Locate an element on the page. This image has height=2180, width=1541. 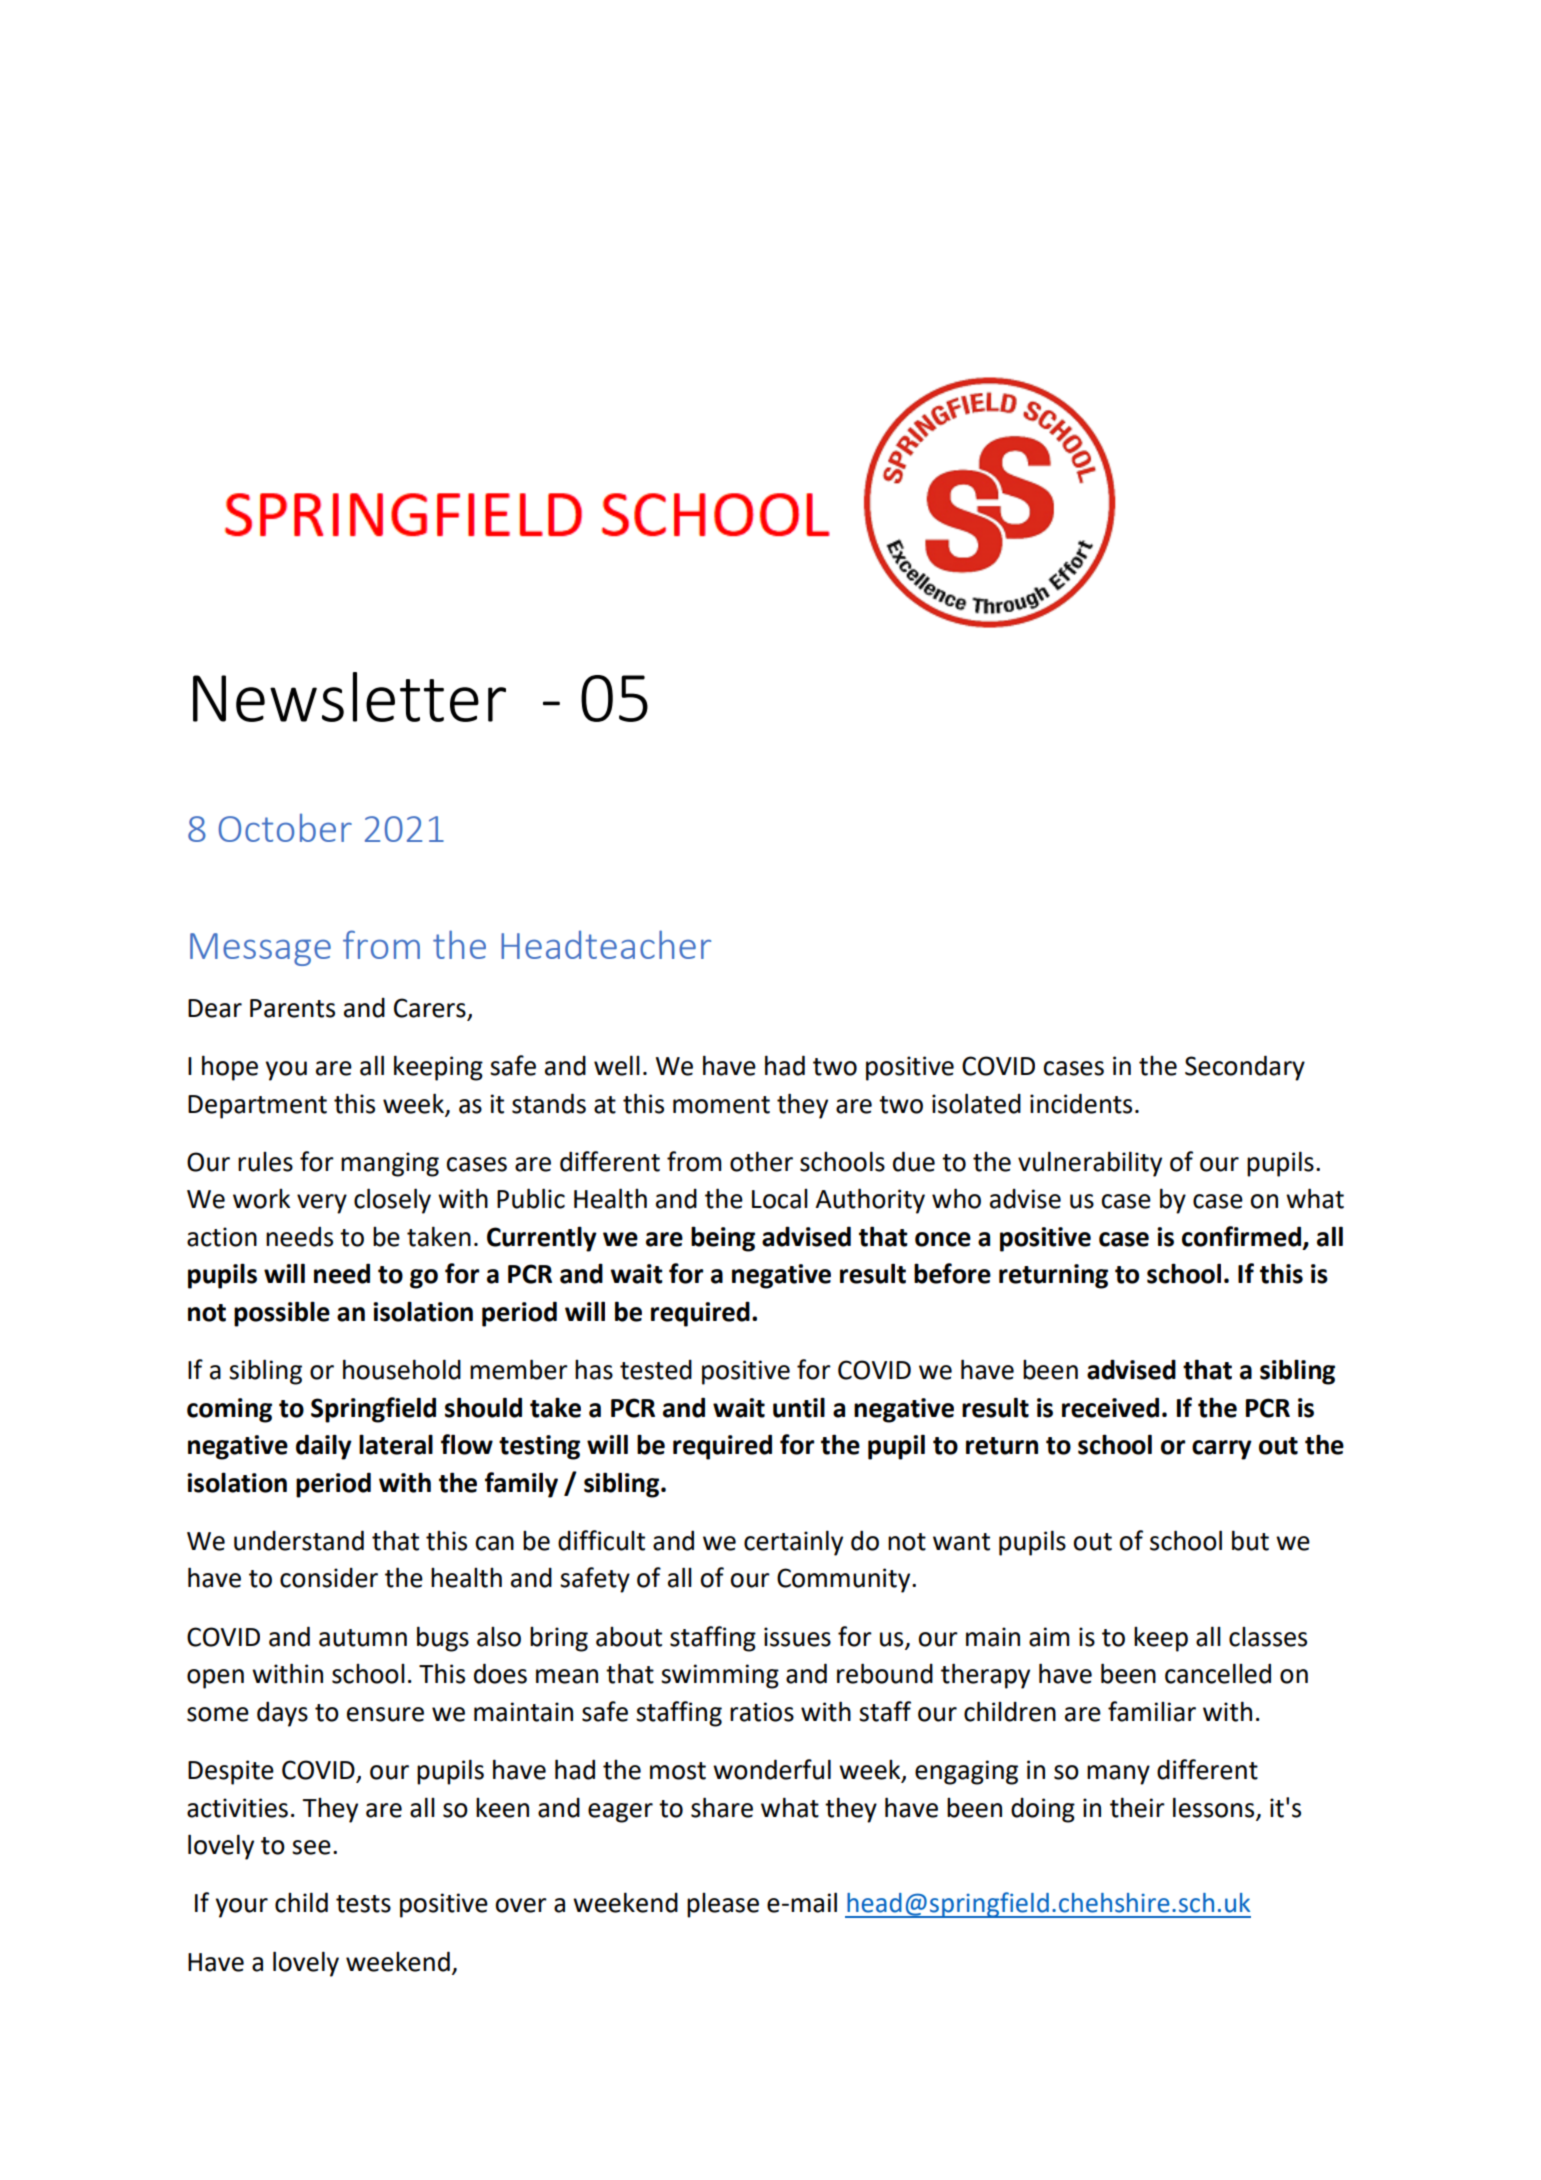
Secondary is located at coordinates (1245, 1068).
